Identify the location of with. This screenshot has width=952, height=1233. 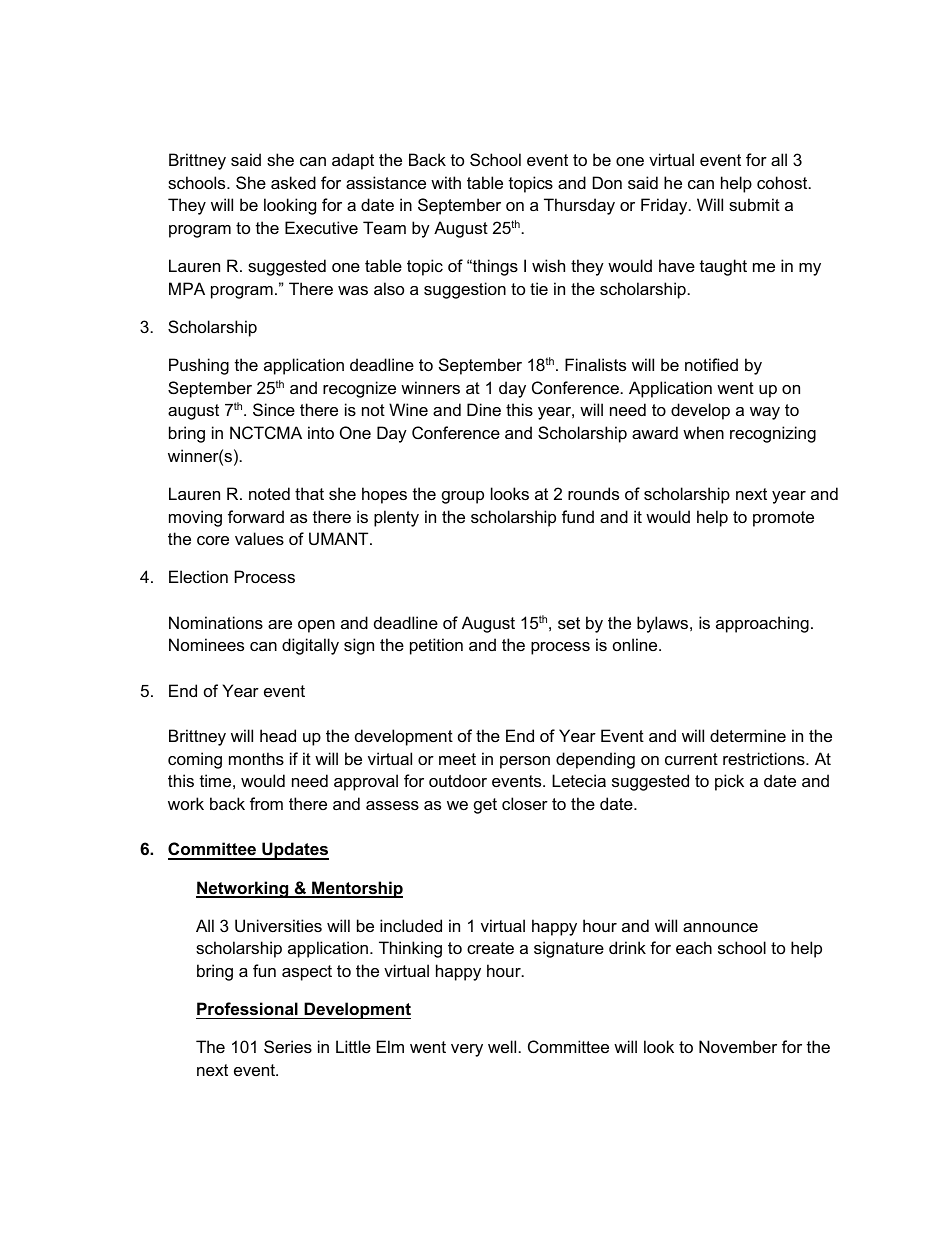
(446, 182).
